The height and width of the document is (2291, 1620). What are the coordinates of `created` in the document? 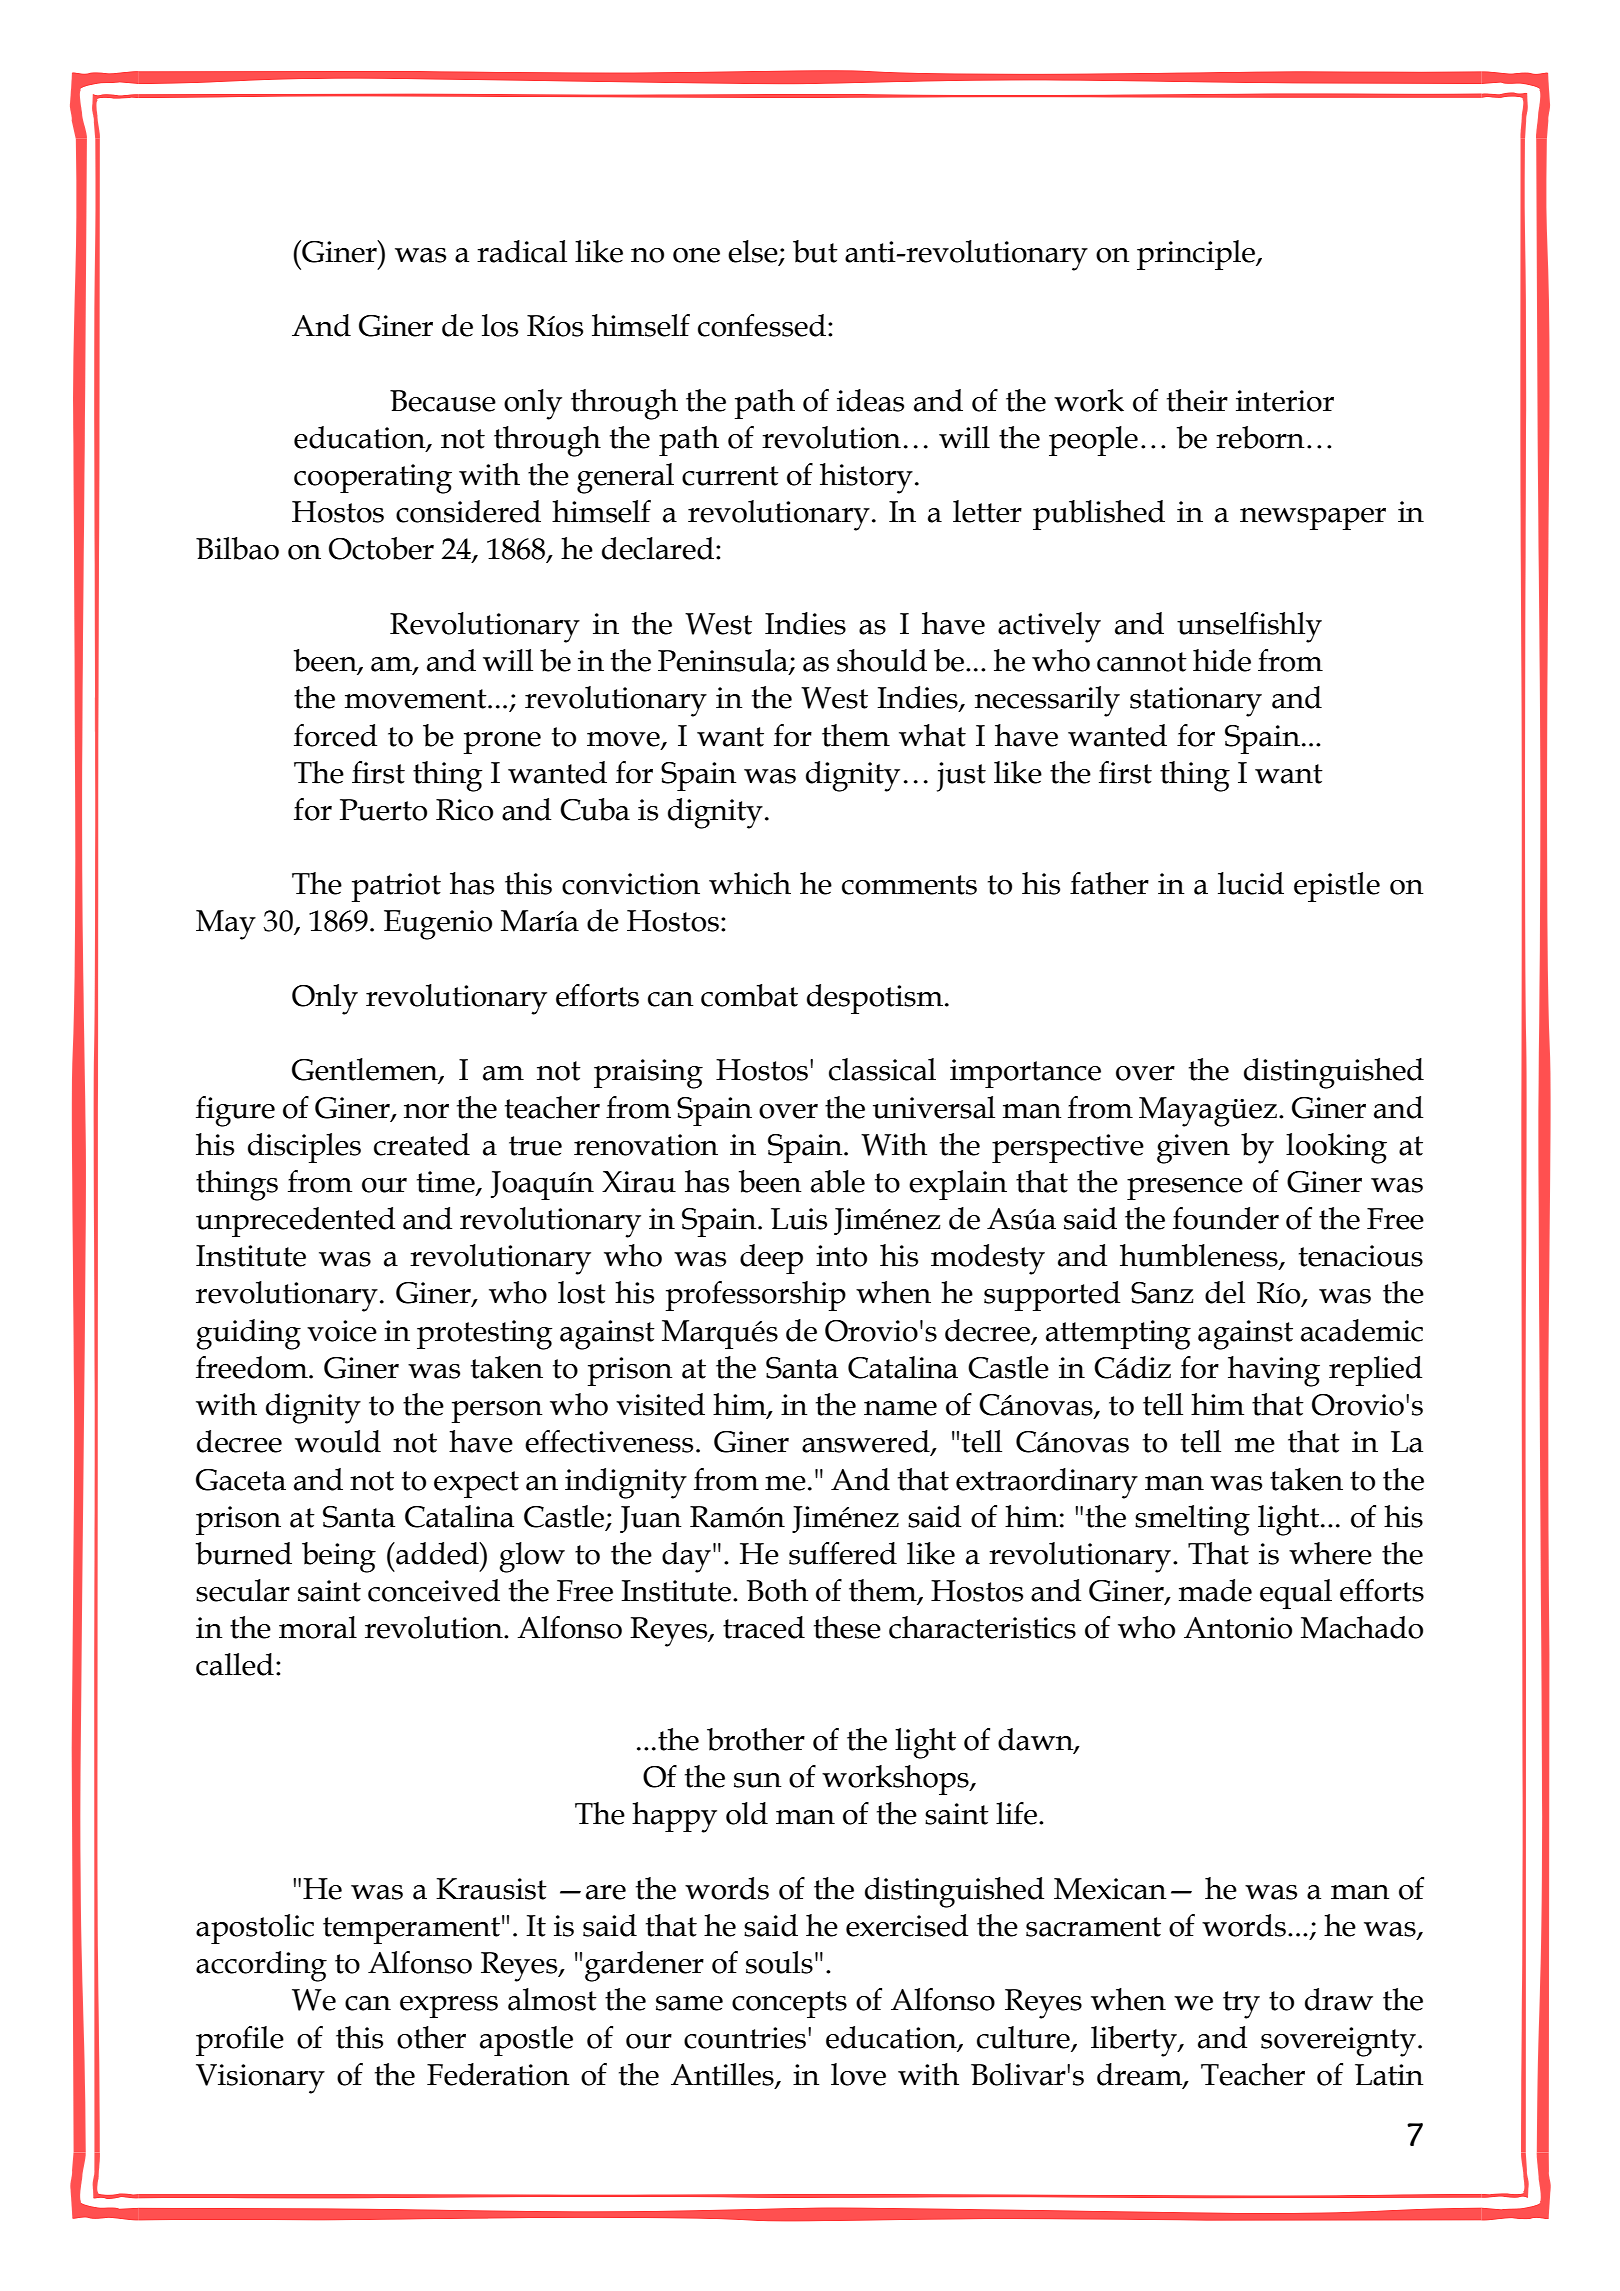 It's located at (422, 1144).
